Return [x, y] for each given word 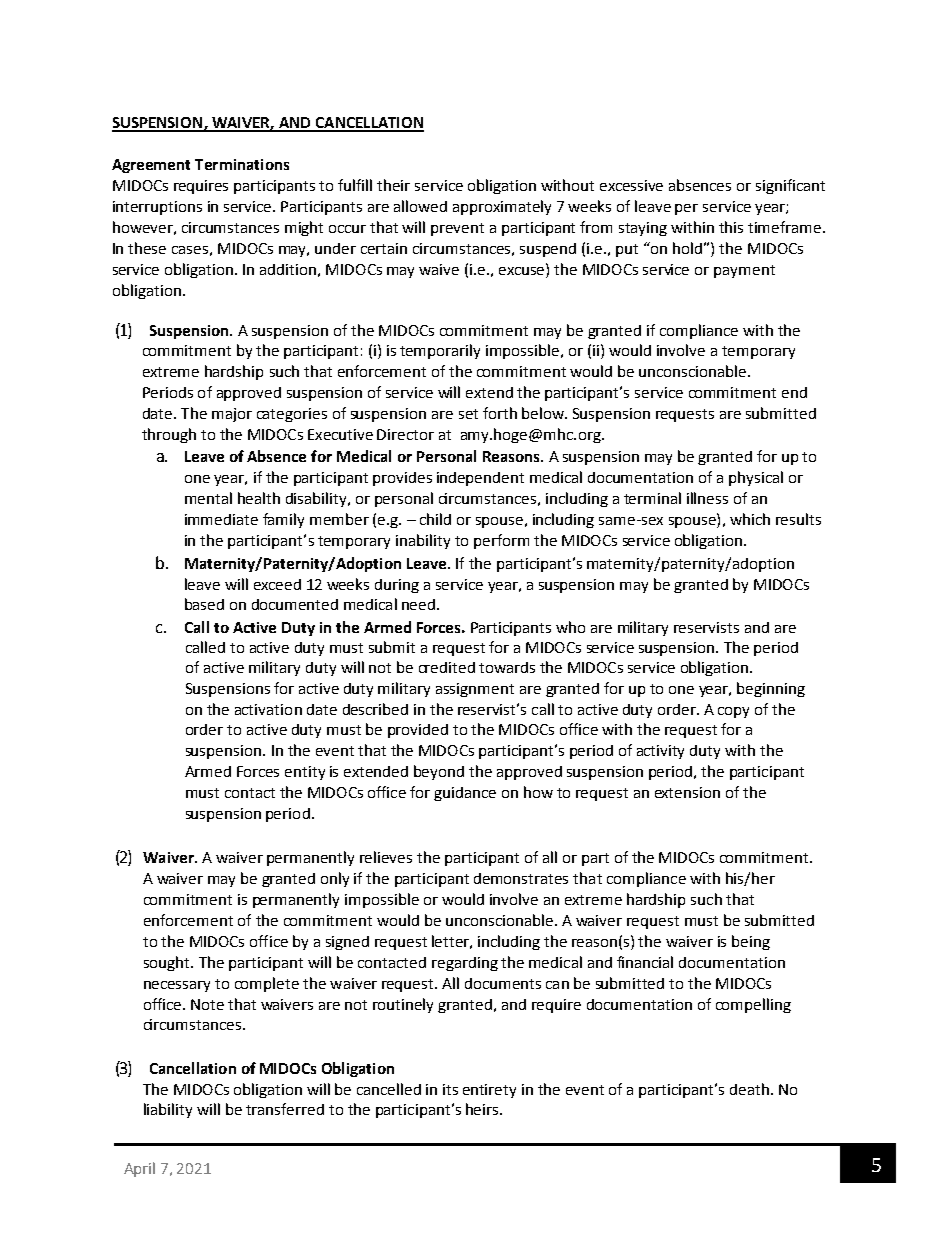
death [749, 1089]
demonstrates [521, 878]
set [468, 414]
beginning [771, 689]
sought [168, 963]
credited [447, 667]
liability [168, 1110]
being [751, 942]
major [232, 415]
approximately [502, 207]
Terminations [242, 164]
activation [268, 709]
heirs [483, 1109]
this [731, 227]
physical [756, 478]
